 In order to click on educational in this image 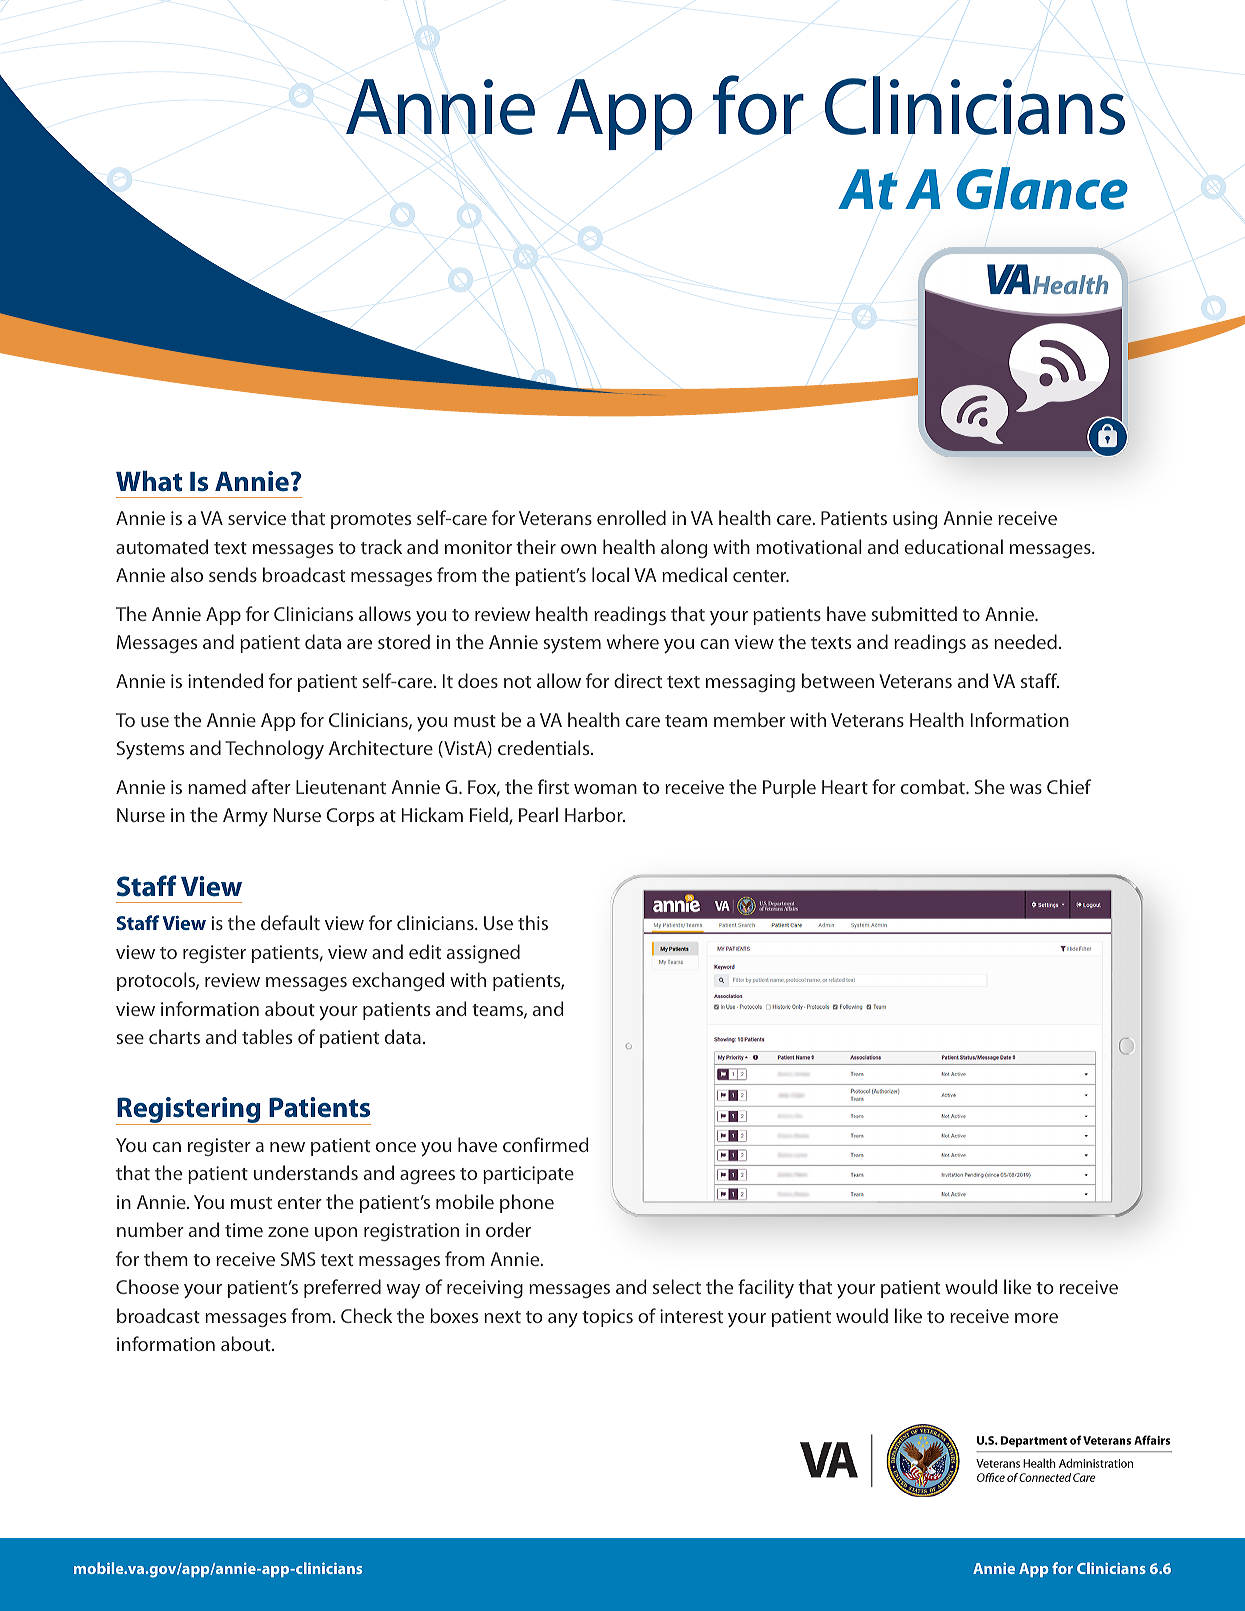, I will do `click(954, 546)`.
